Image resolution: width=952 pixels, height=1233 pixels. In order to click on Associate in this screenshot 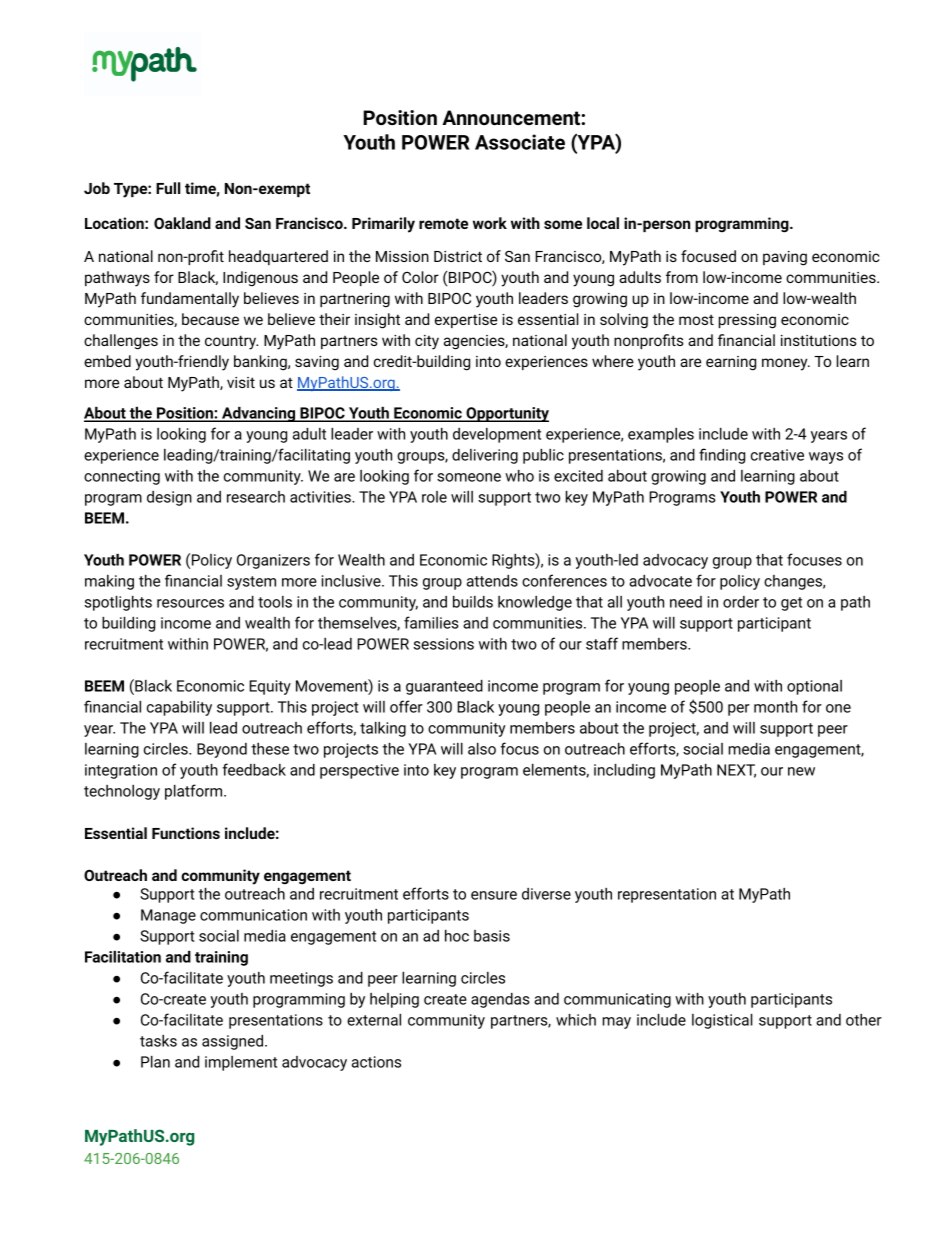, I will do `click(520, 142)`.
